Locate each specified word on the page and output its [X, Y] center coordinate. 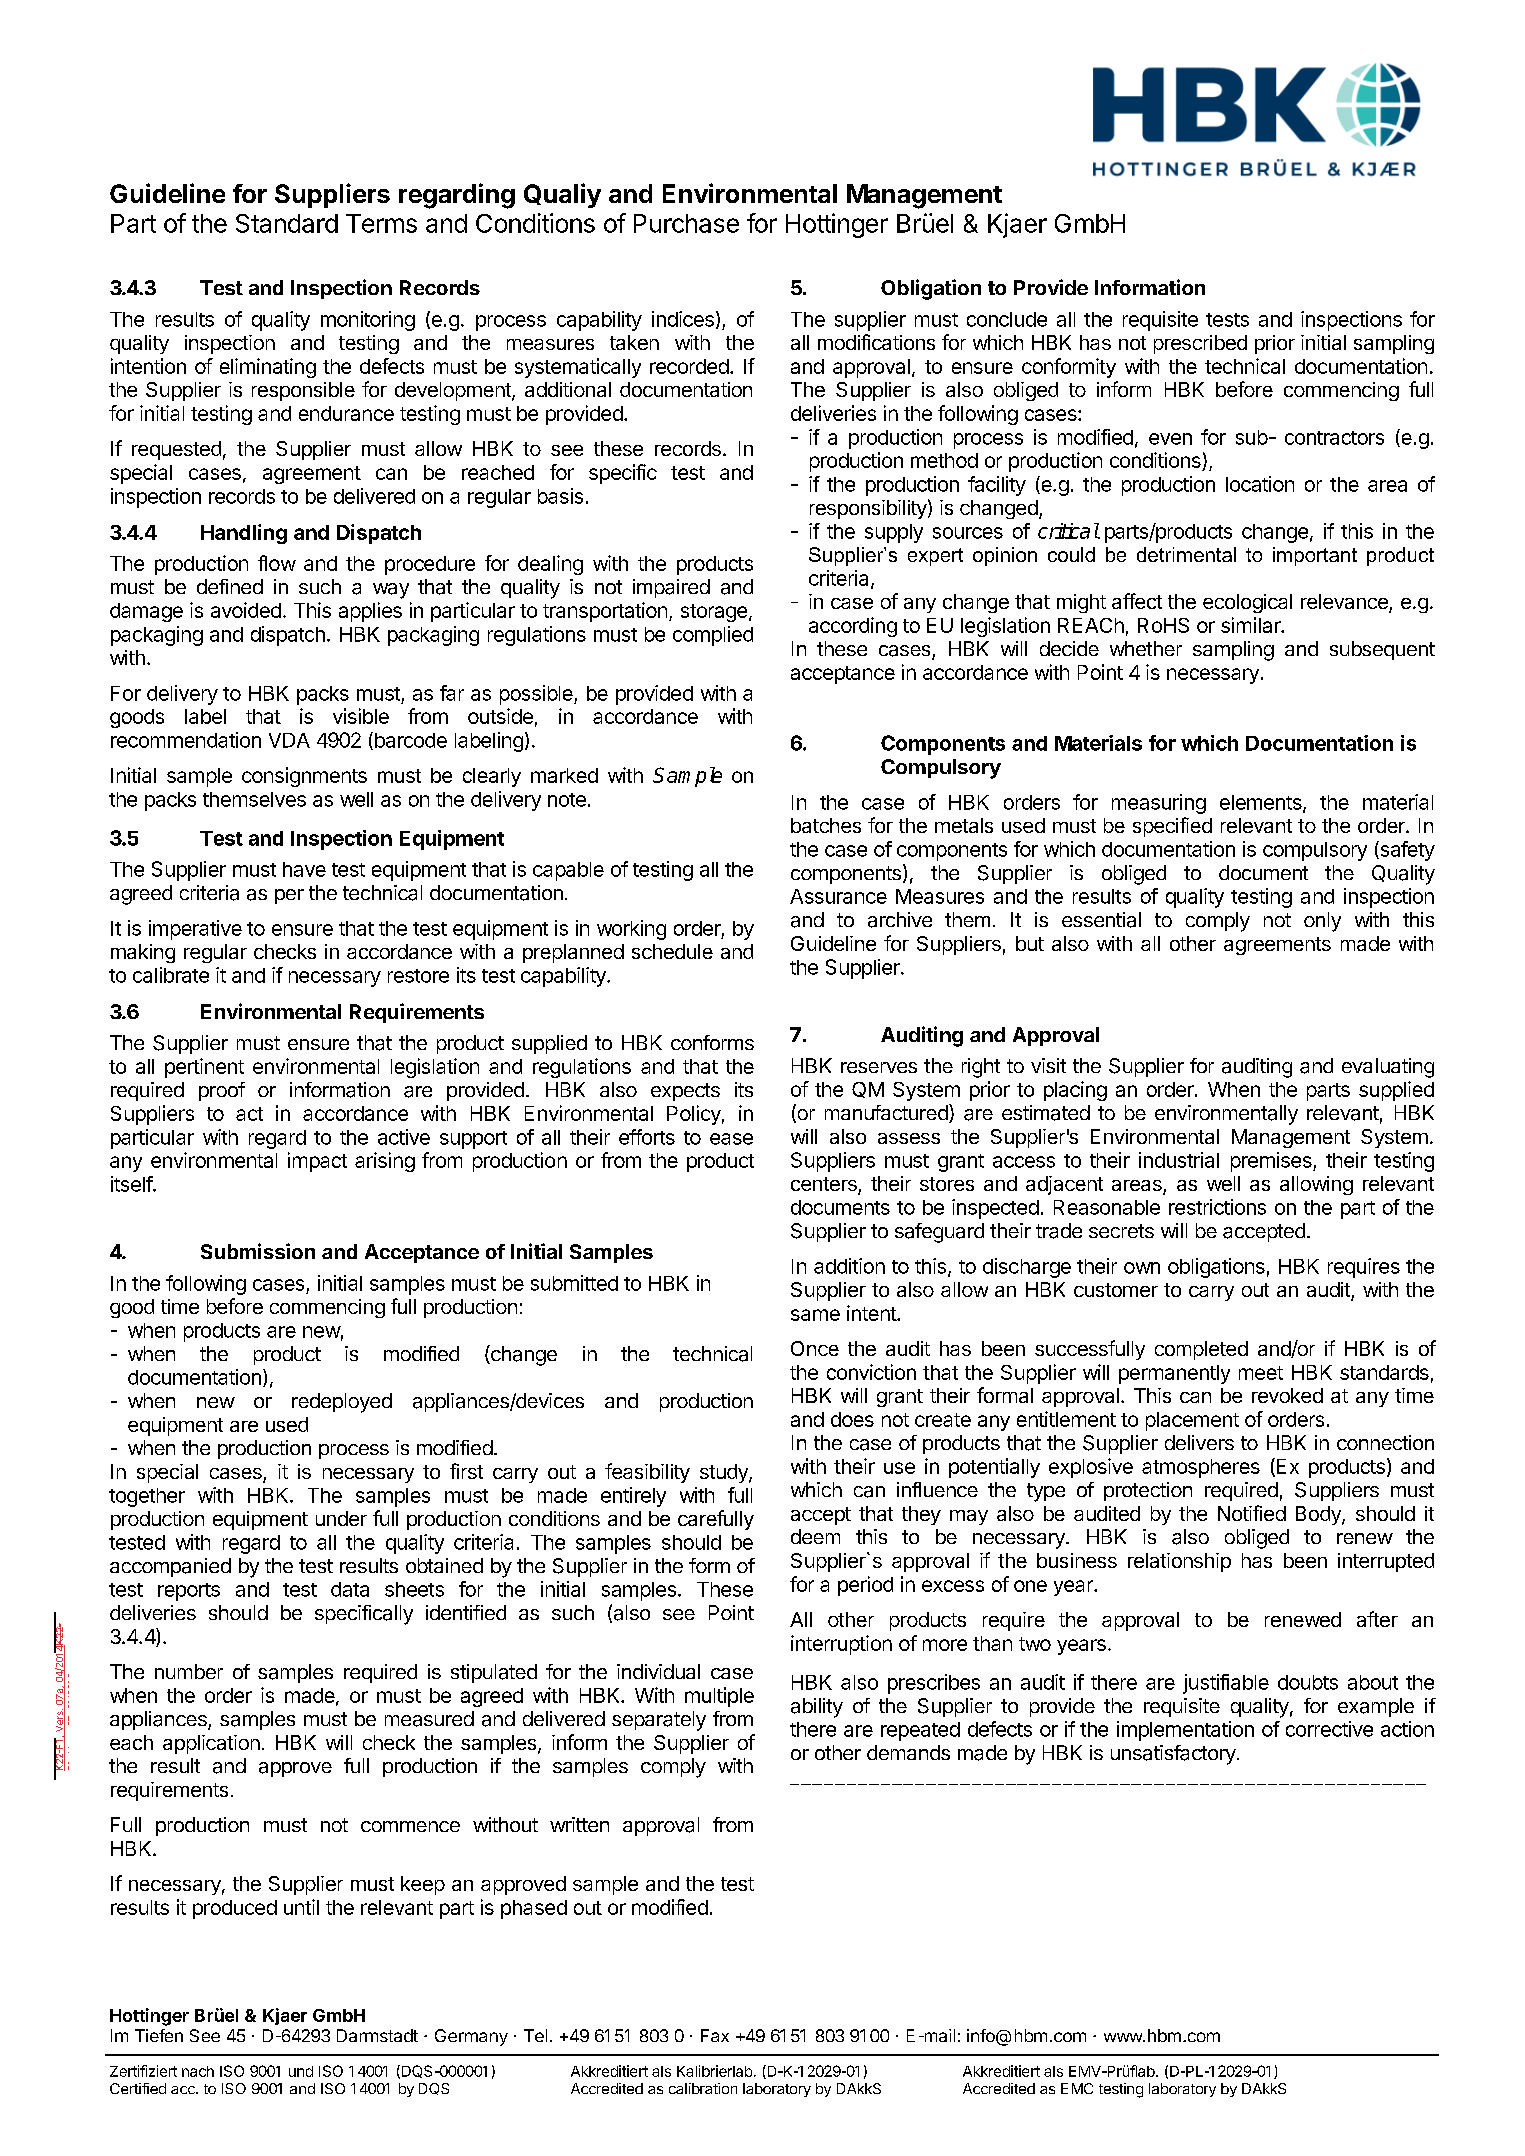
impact [317, 1162]
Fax [715, 2035]
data [350, 1589]
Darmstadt [377, 2035]
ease [731, 1139]
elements [1262, 803]
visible [361, 716]
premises [1272, 1162]
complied [713, 636]
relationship [1179, 1562]
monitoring [368, 321]
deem [815, 1536]
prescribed [1200, 344]
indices [683, 319]
